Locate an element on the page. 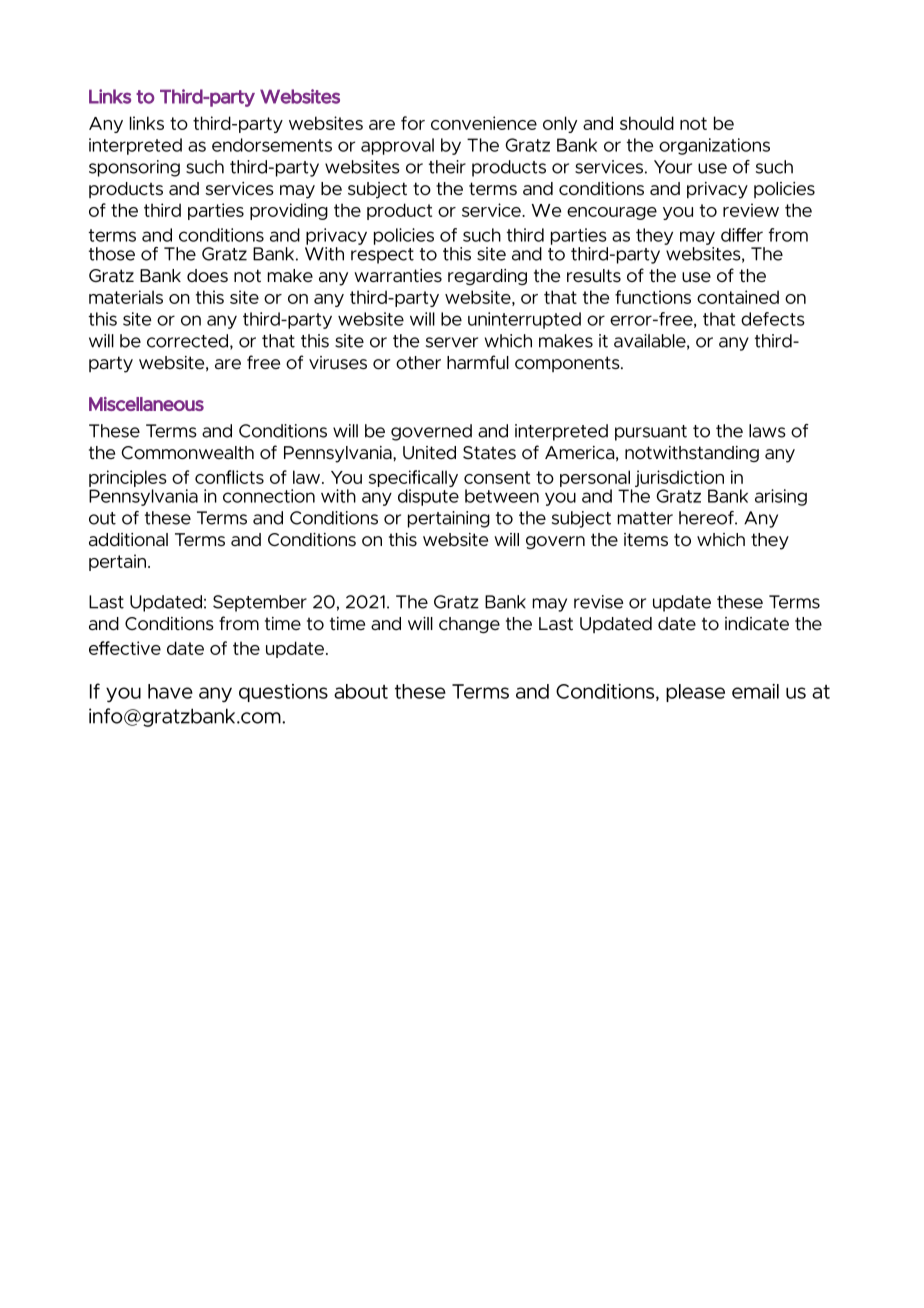  contained is located at coordinates (738, 297).
